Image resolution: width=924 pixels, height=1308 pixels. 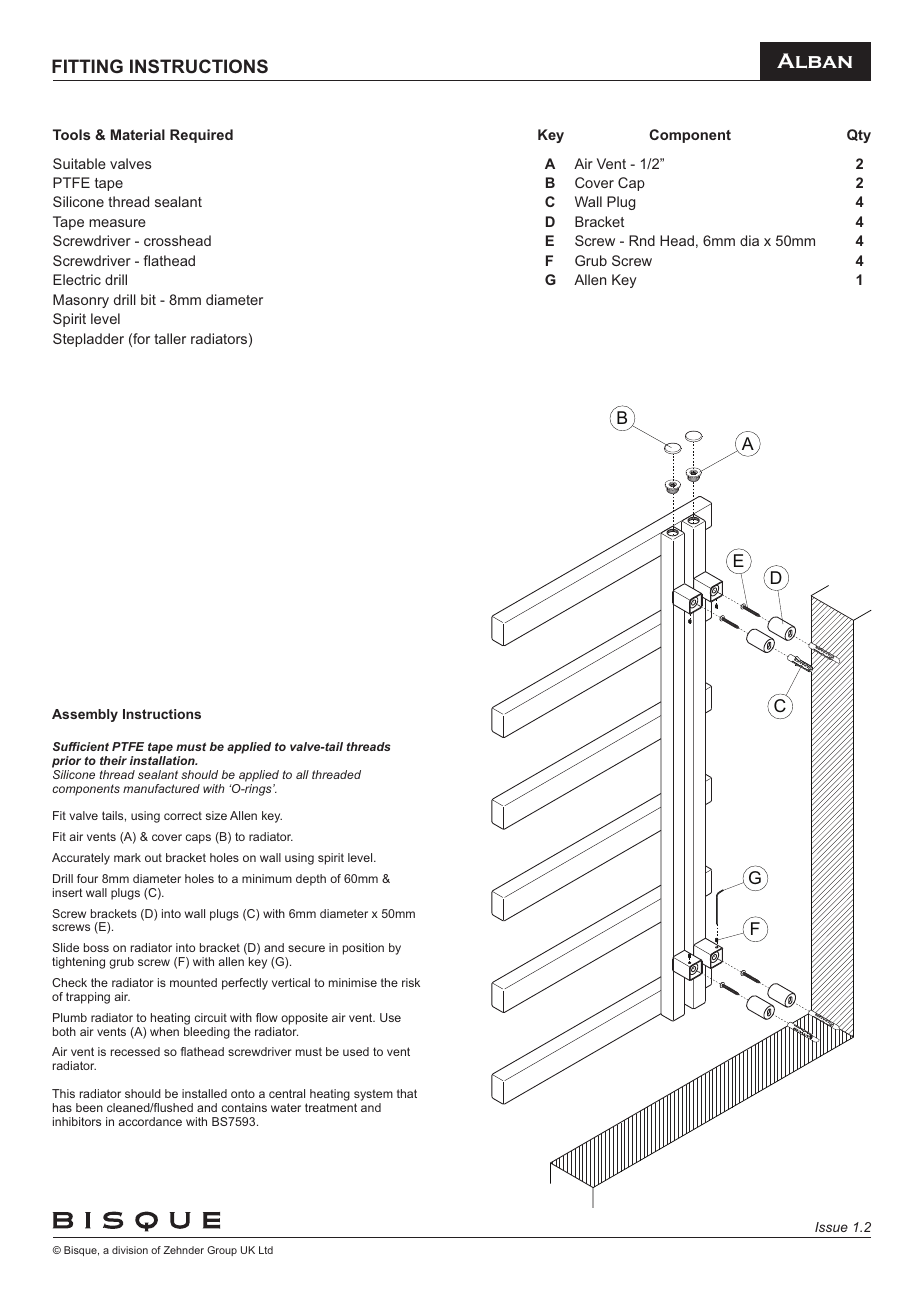 What do you see at coordinates (85, 715) in the page?
I see `Assembly` at bounding box center [85, 715].
